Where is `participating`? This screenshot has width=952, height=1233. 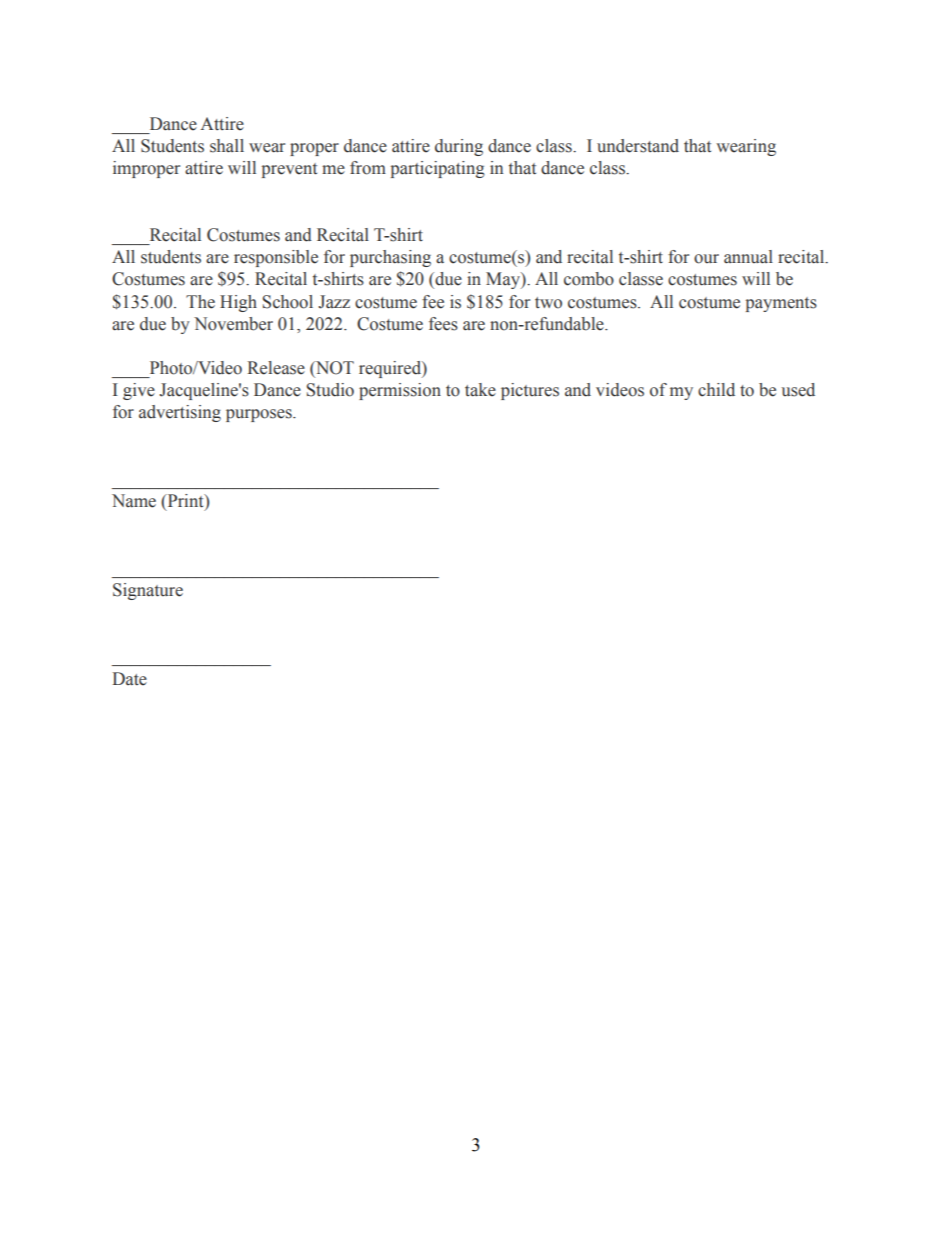
participating is located at coordinates (438, 169).
